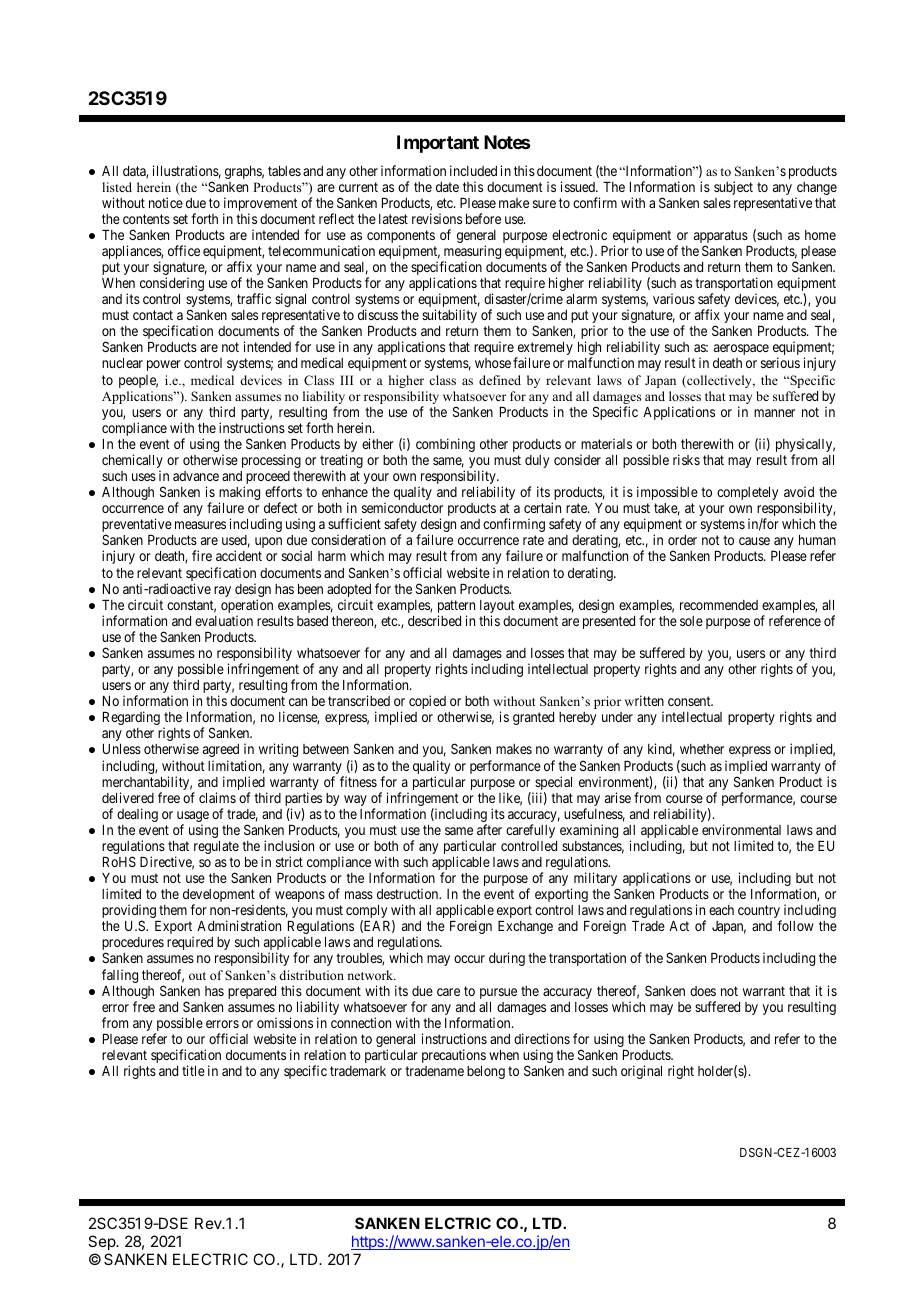  What do you see at coordinates (641, 1072) in the document?
I see `original` at bounding box center [641, 1072].
